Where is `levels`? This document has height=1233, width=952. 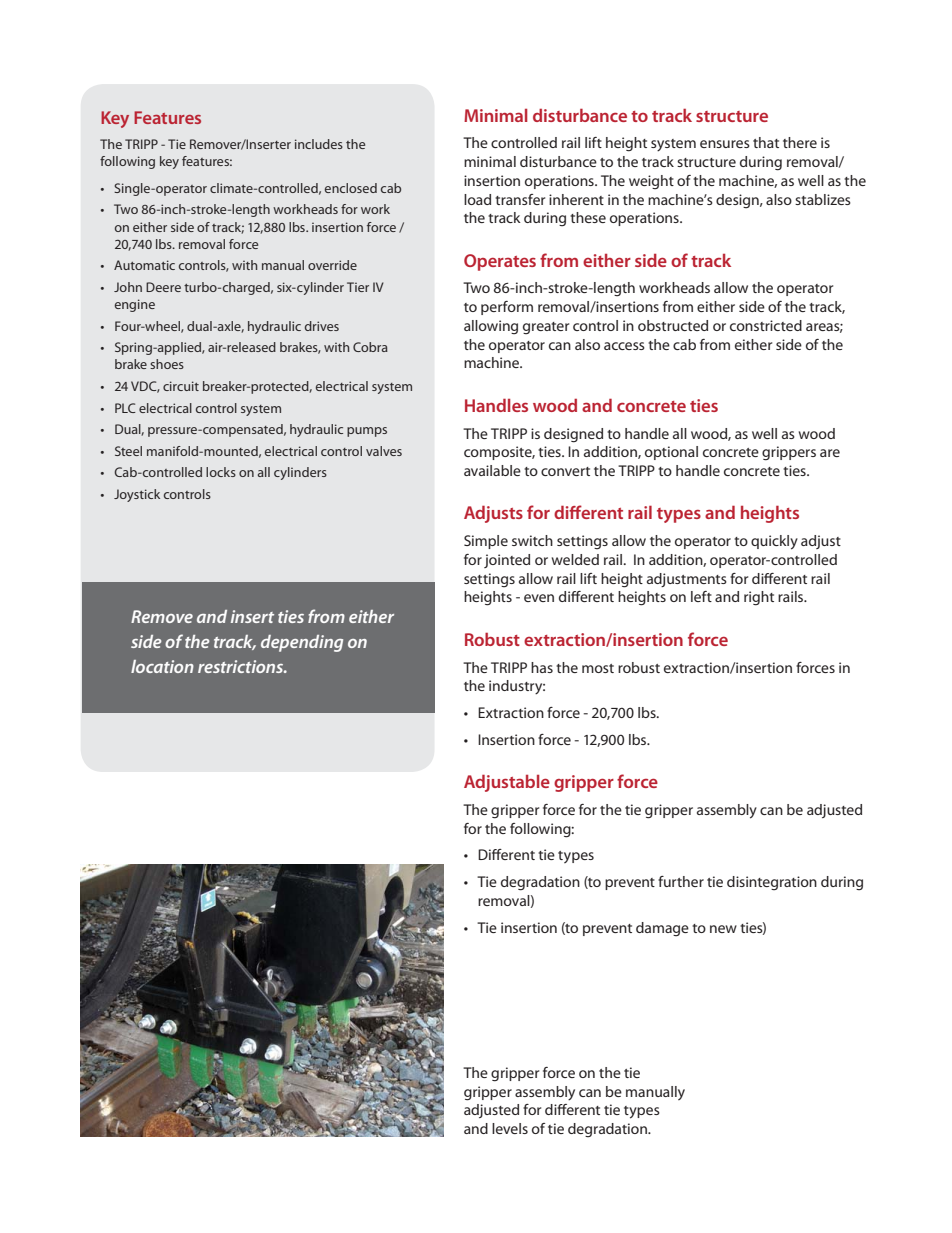
levels is located at coordinates (510, 1128).
